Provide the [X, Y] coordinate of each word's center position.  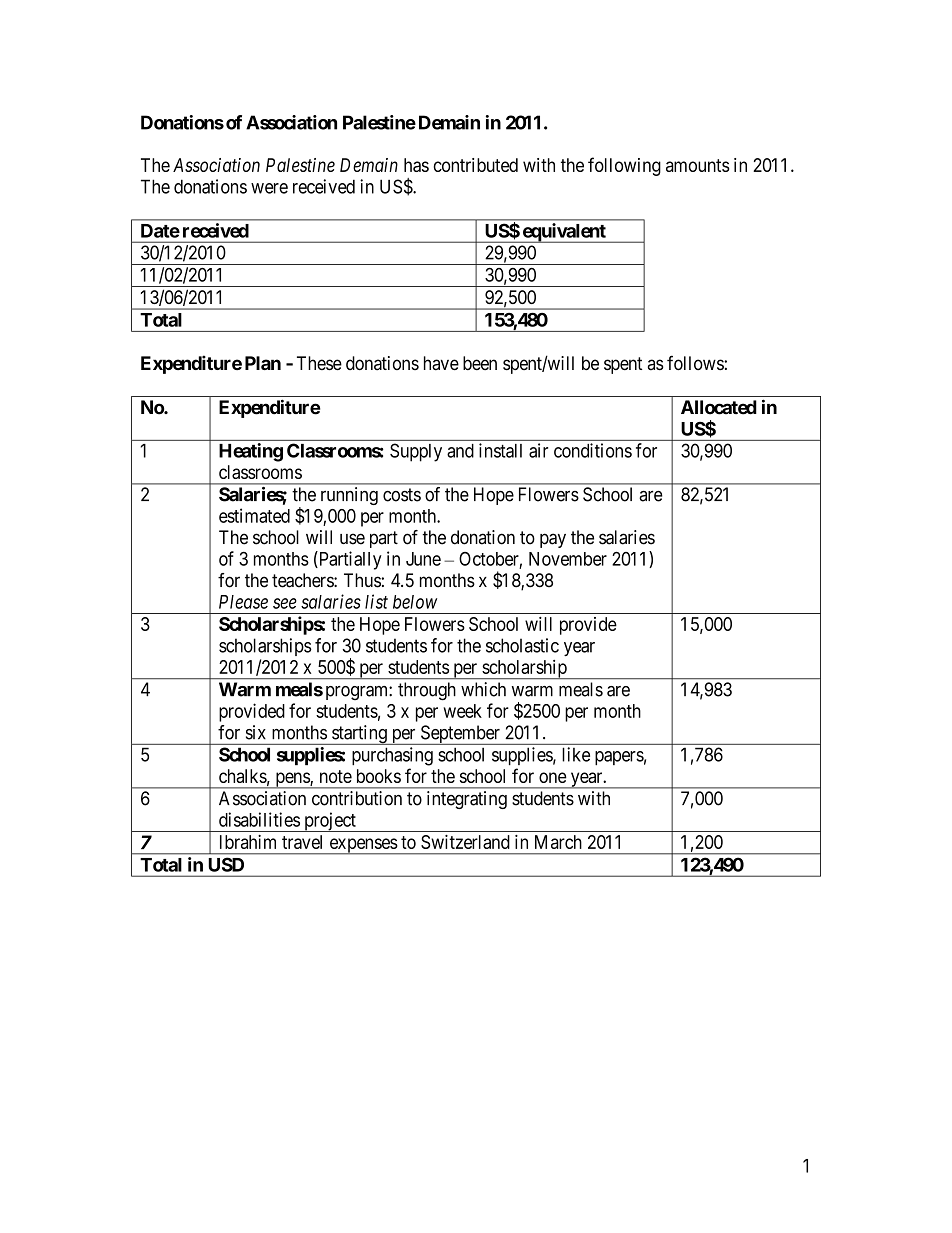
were [269, 188]
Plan [263, 363]
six [256, 732]
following [624, 166]
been [480, 363]
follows [696, 363]
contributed [475, 165]
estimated [254, 515]
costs [402, 495]
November [568, 559]
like [576, 754]
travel [302, 842]
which [483, 689]
